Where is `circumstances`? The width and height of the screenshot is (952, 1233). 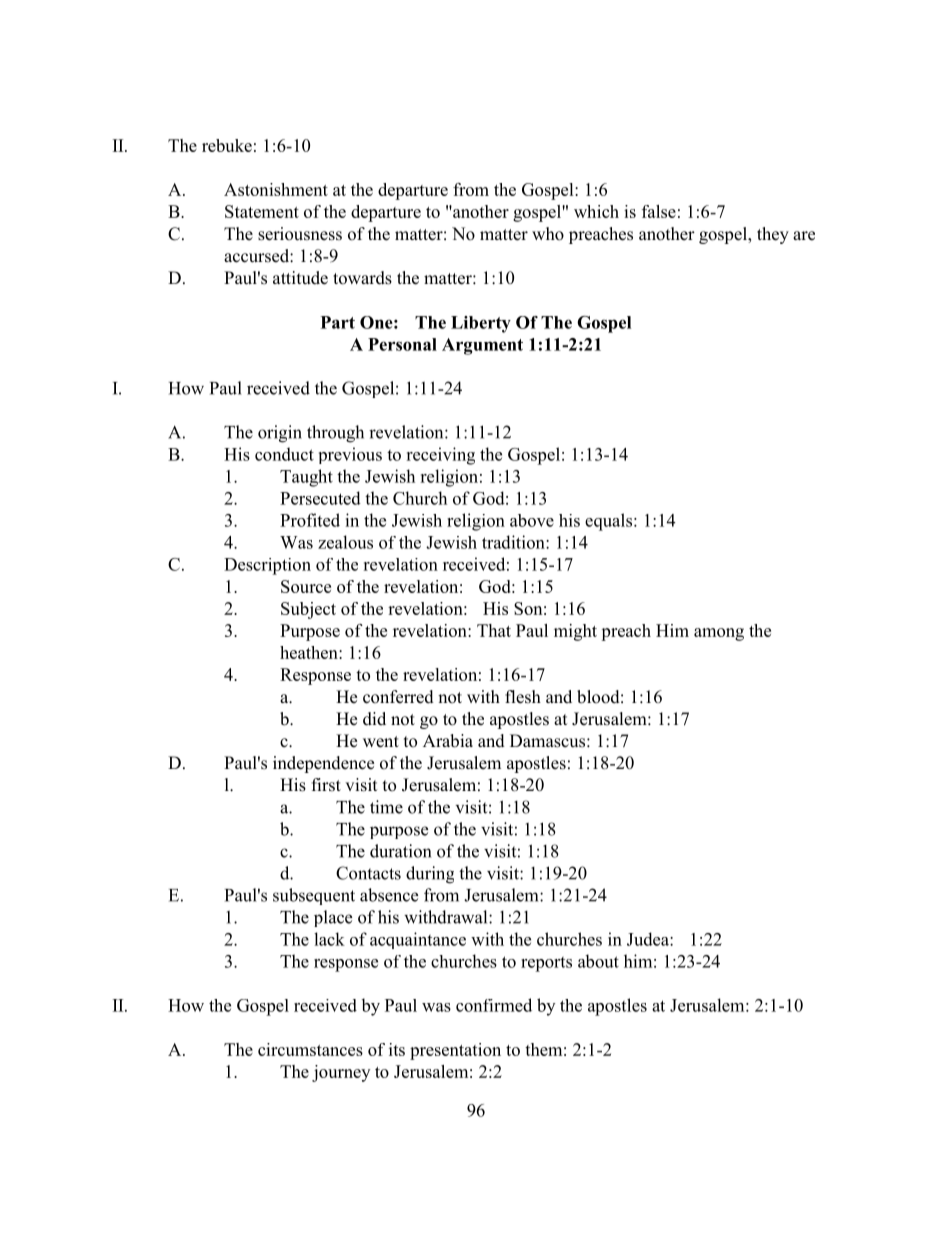
circumstances is located at coordinates (310, 1049).
